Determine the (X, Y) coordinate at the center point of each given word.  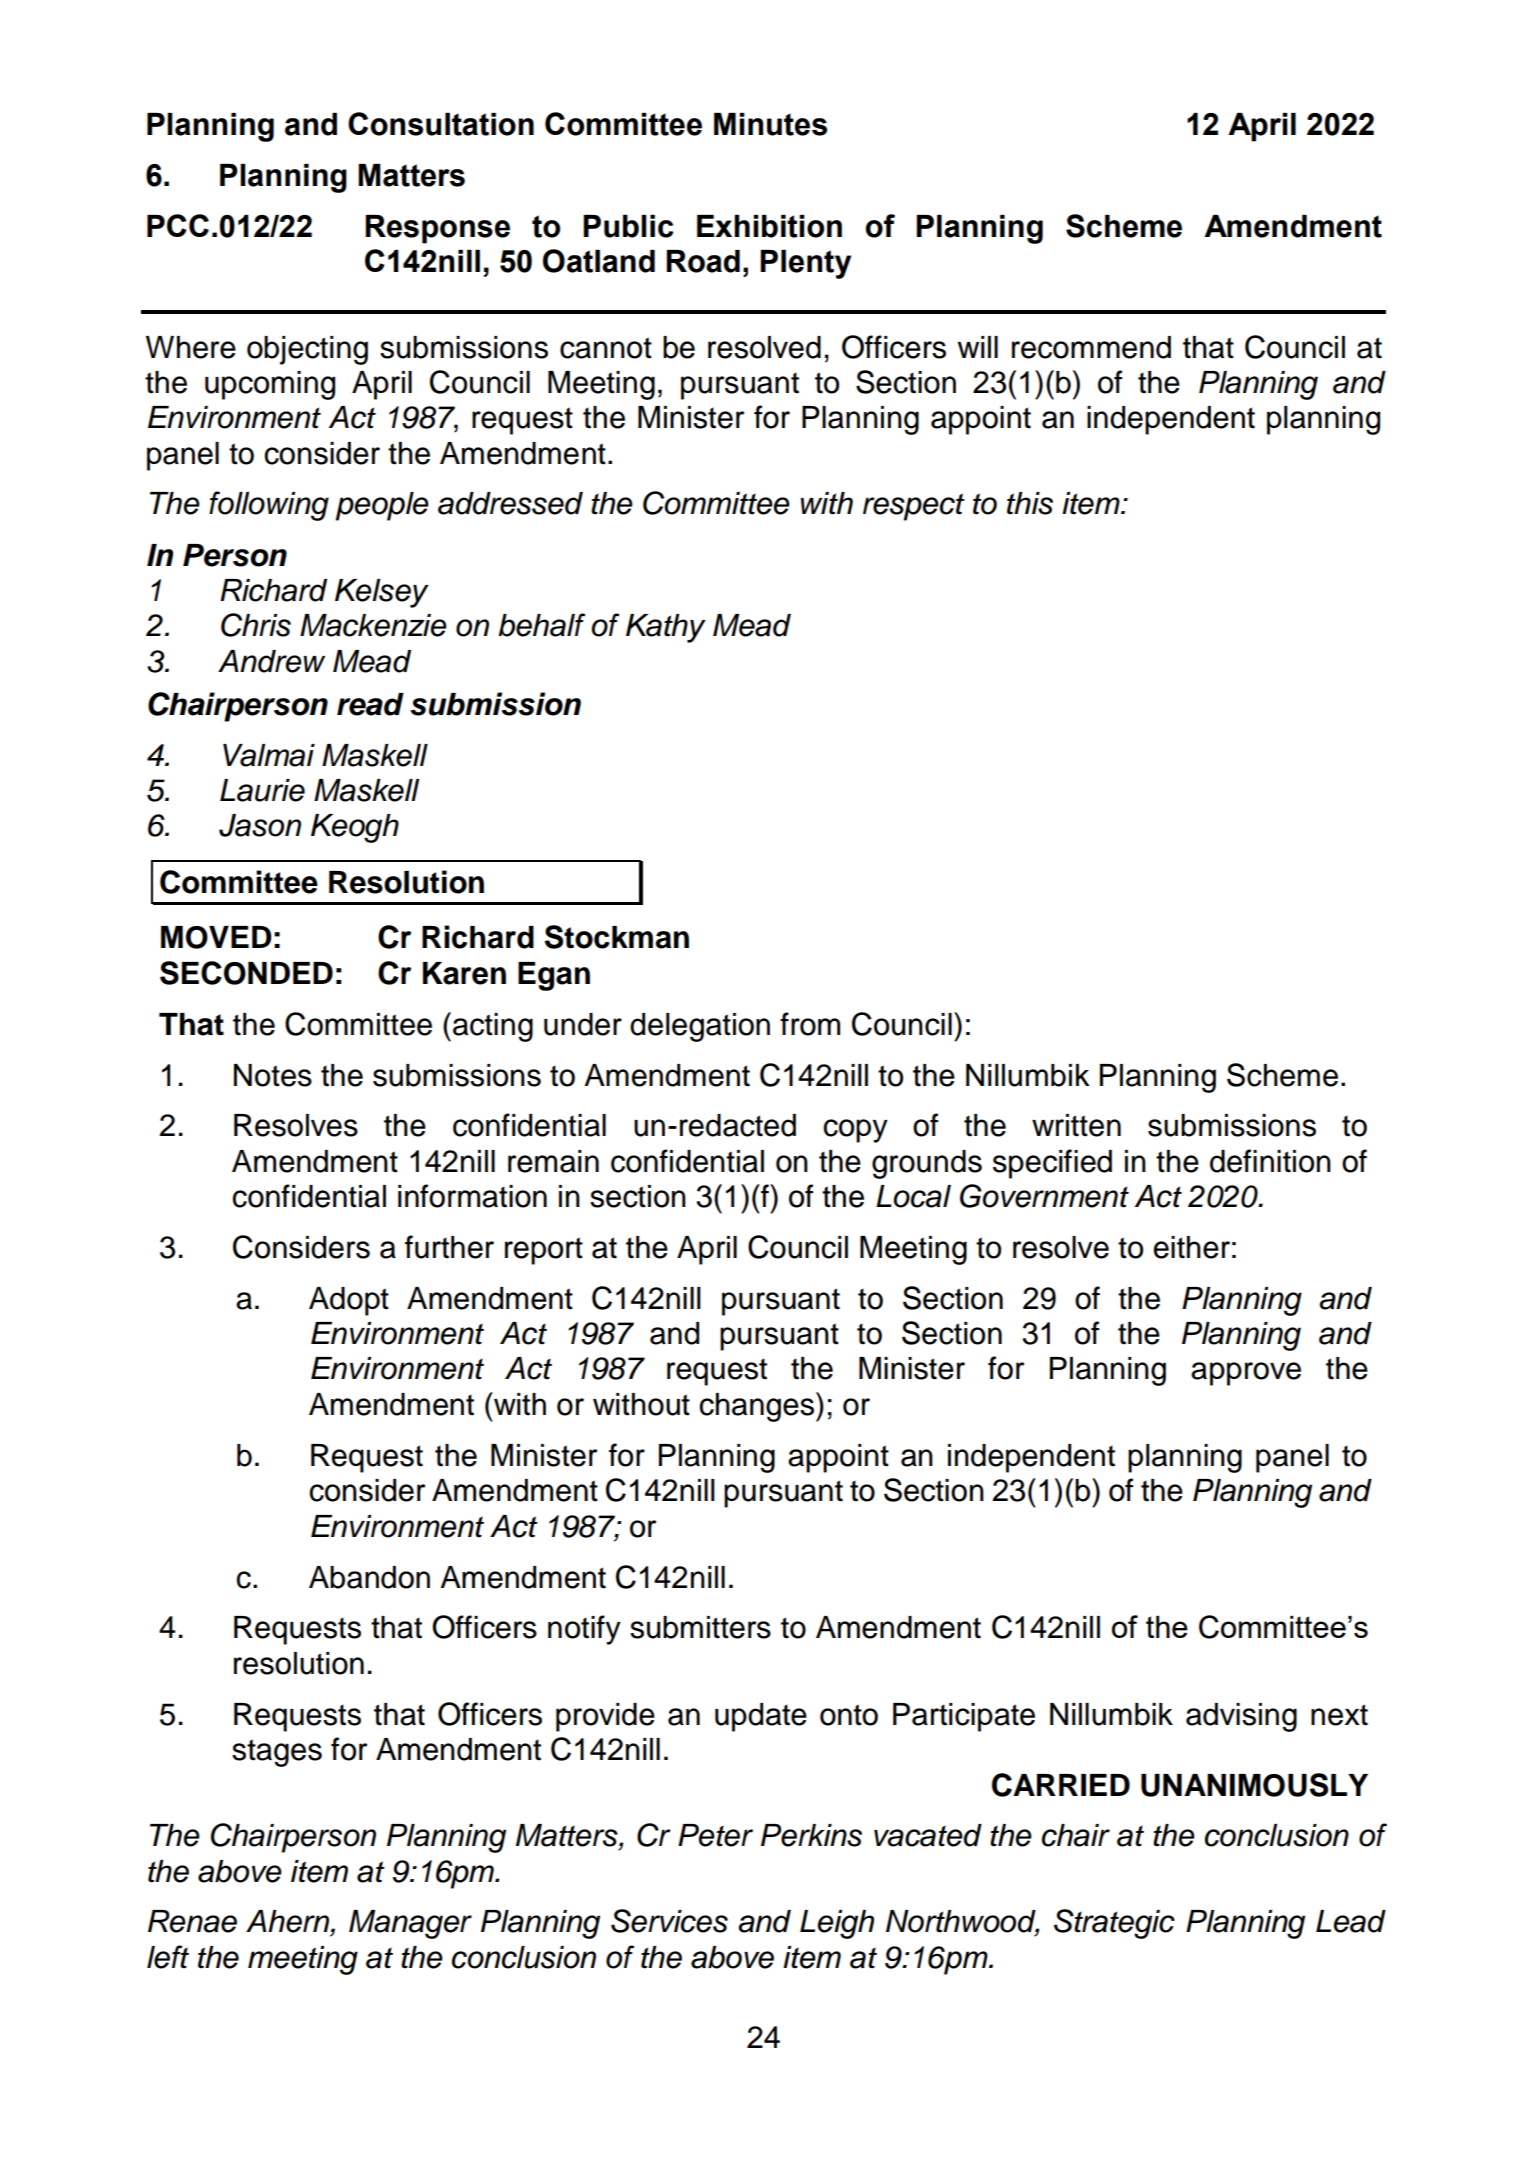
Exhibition (769, 226)
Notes (273, 1075)
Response (437, 229)
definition (1270, 1161)
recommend (1091, 347)
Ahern (289, 1922)
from (810, 1024)
